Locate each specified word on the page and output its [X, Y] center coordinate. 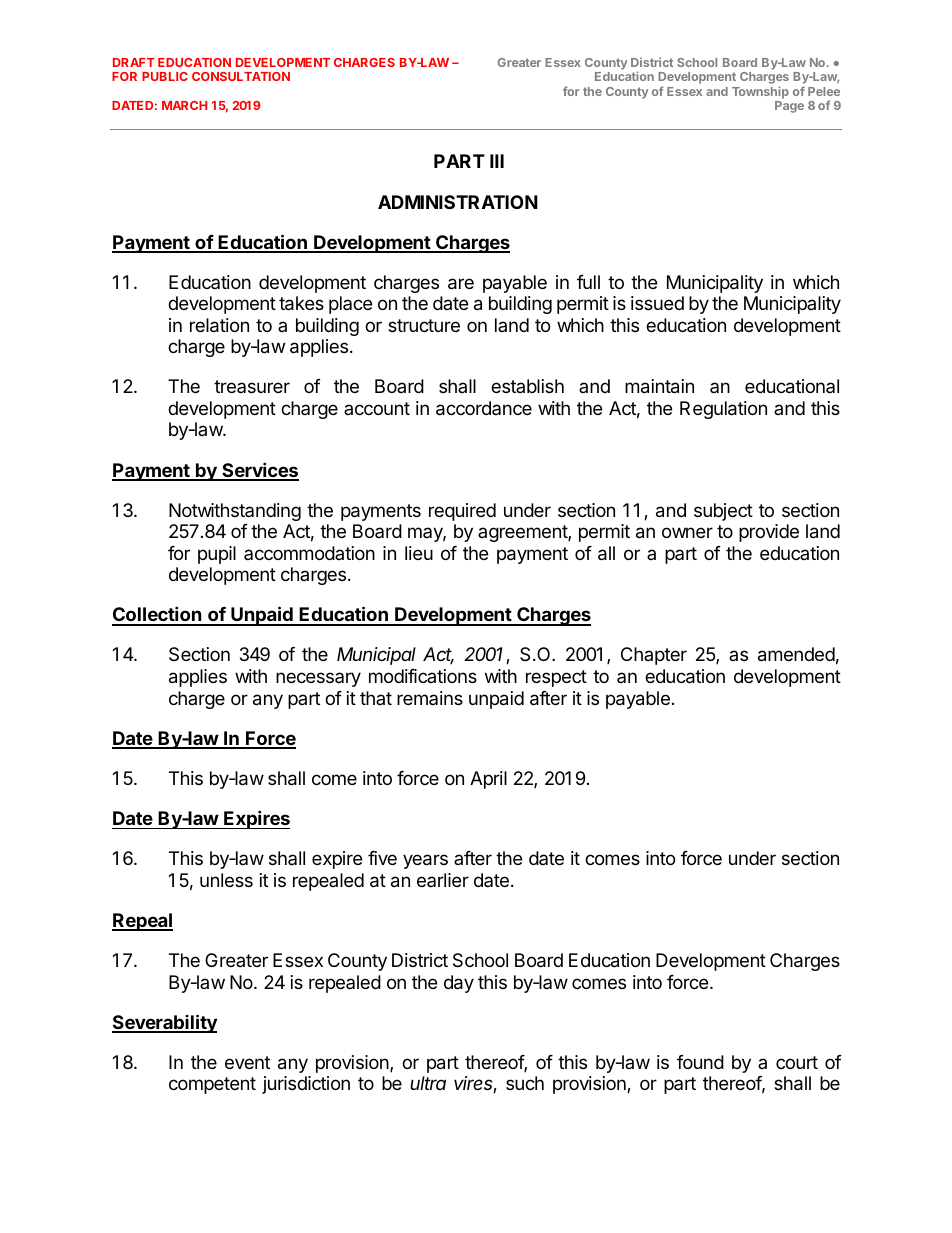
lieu [419, 553]
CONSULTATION [241, 76]
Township [760, 92]
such [525, 1083]
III [497, 161]
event [247, 1062]
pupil [217, 555]
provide [769, 533]
